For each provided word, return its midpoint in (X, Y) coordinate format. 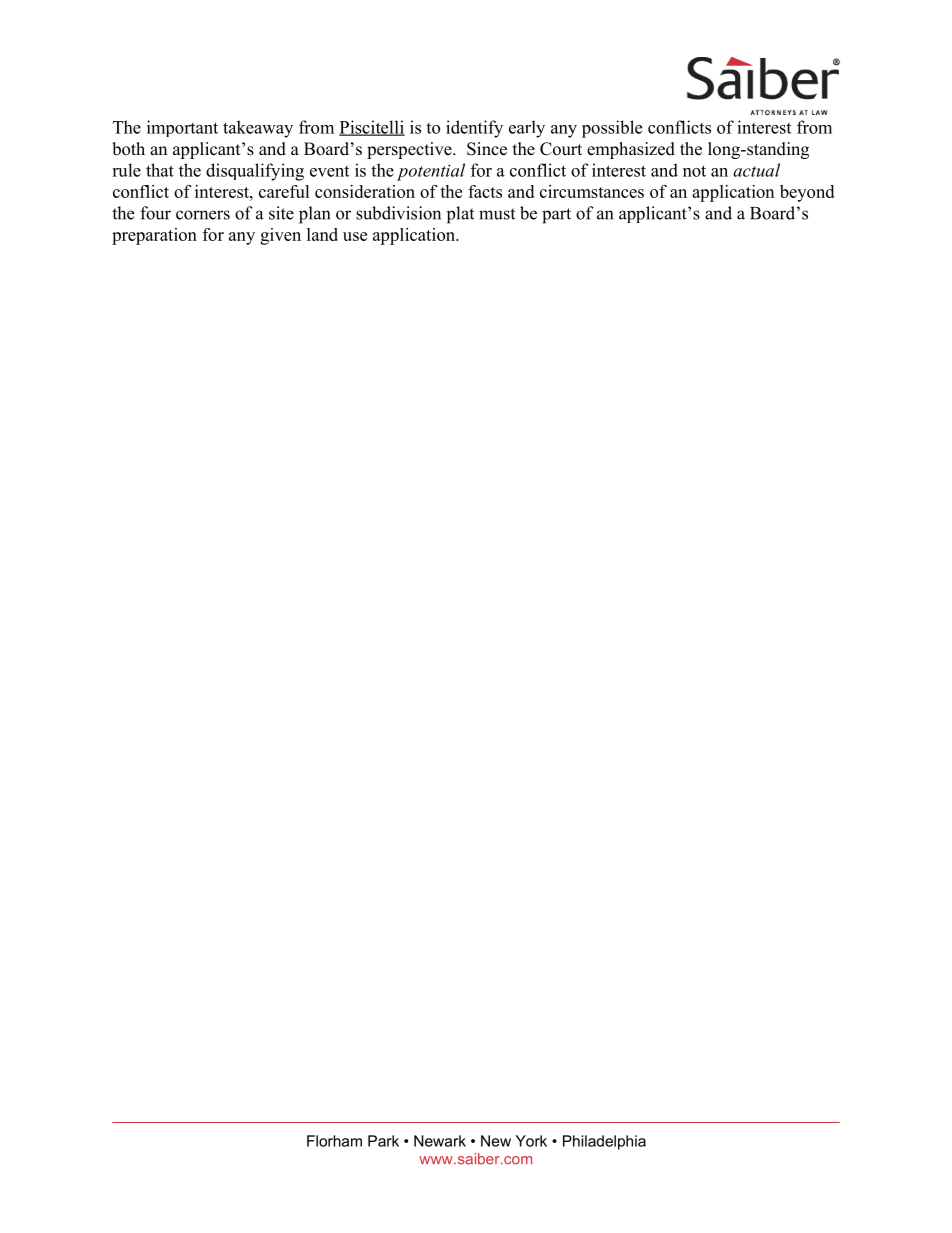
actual (756, 170)
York (531, 1141)
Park (383, 1141)
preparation (154, 236)
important (182, 128)
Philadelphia (604, 1142)
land (322, 234)
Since (487, 149)
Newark (440, 1141)
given (280, 236)
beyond (807, 193)
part (556, 216)
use (355, 236)
